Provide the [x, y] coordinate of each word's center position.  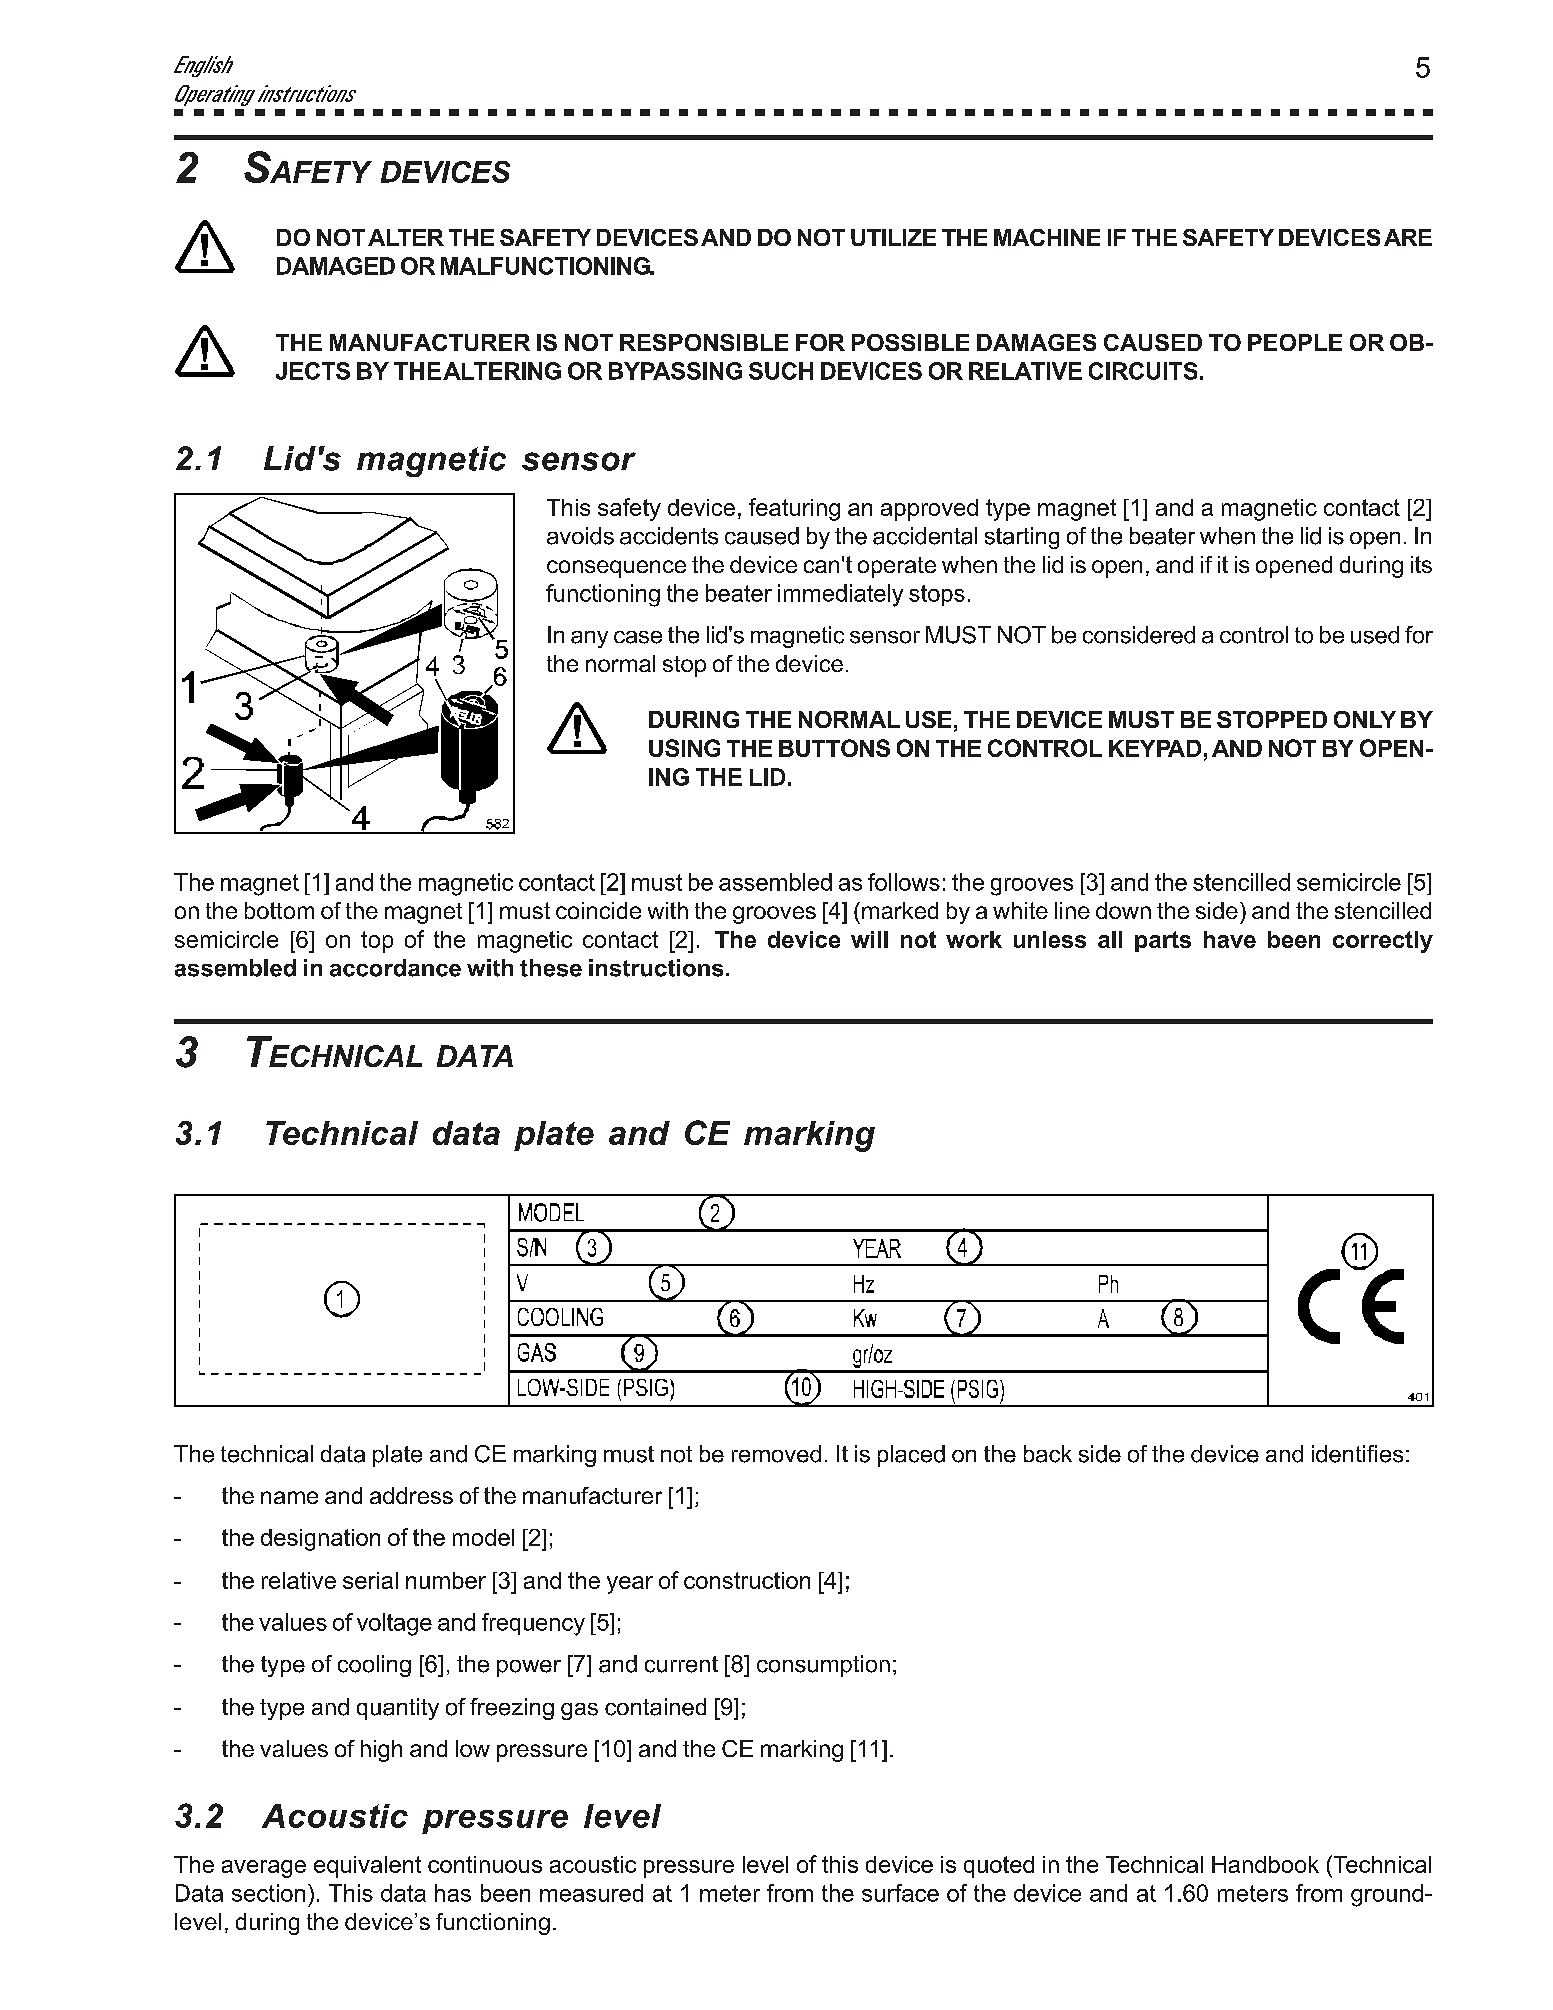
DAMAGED [336, 266]
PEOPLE [1295, 342]
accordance [395, 968]
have [1230, 939]
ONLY [1365, 719]
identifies [1357, 1454]
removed [776, 1454]
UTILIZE [893, 237]
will [869, 939]
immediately [840, 595]
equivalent [367, 1867]
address [411, 1495]
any [589, 639]
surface [900, 1893]
